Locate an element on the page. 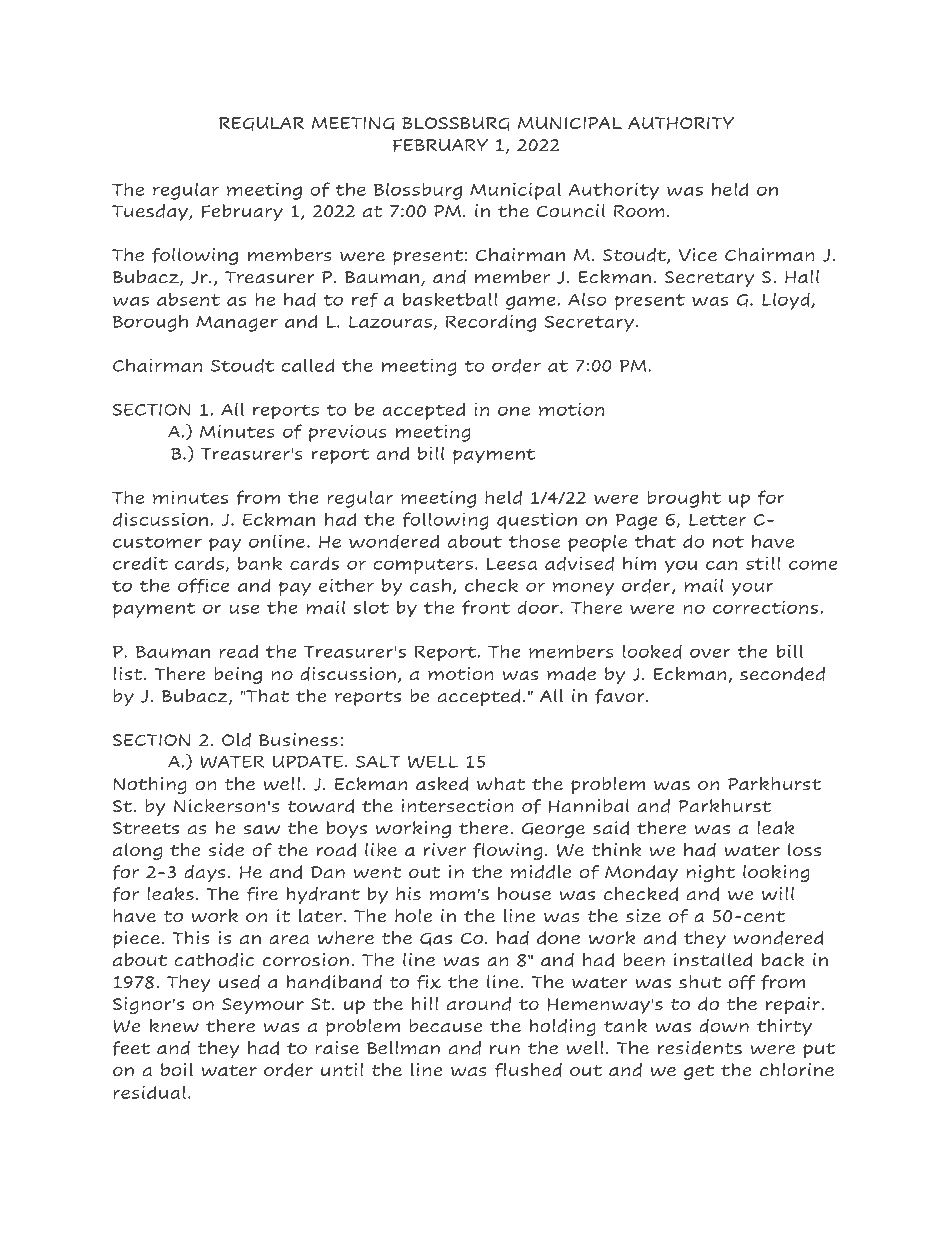 This image has width=952, height=1233. basketball is located at coordinates (450, 299).
